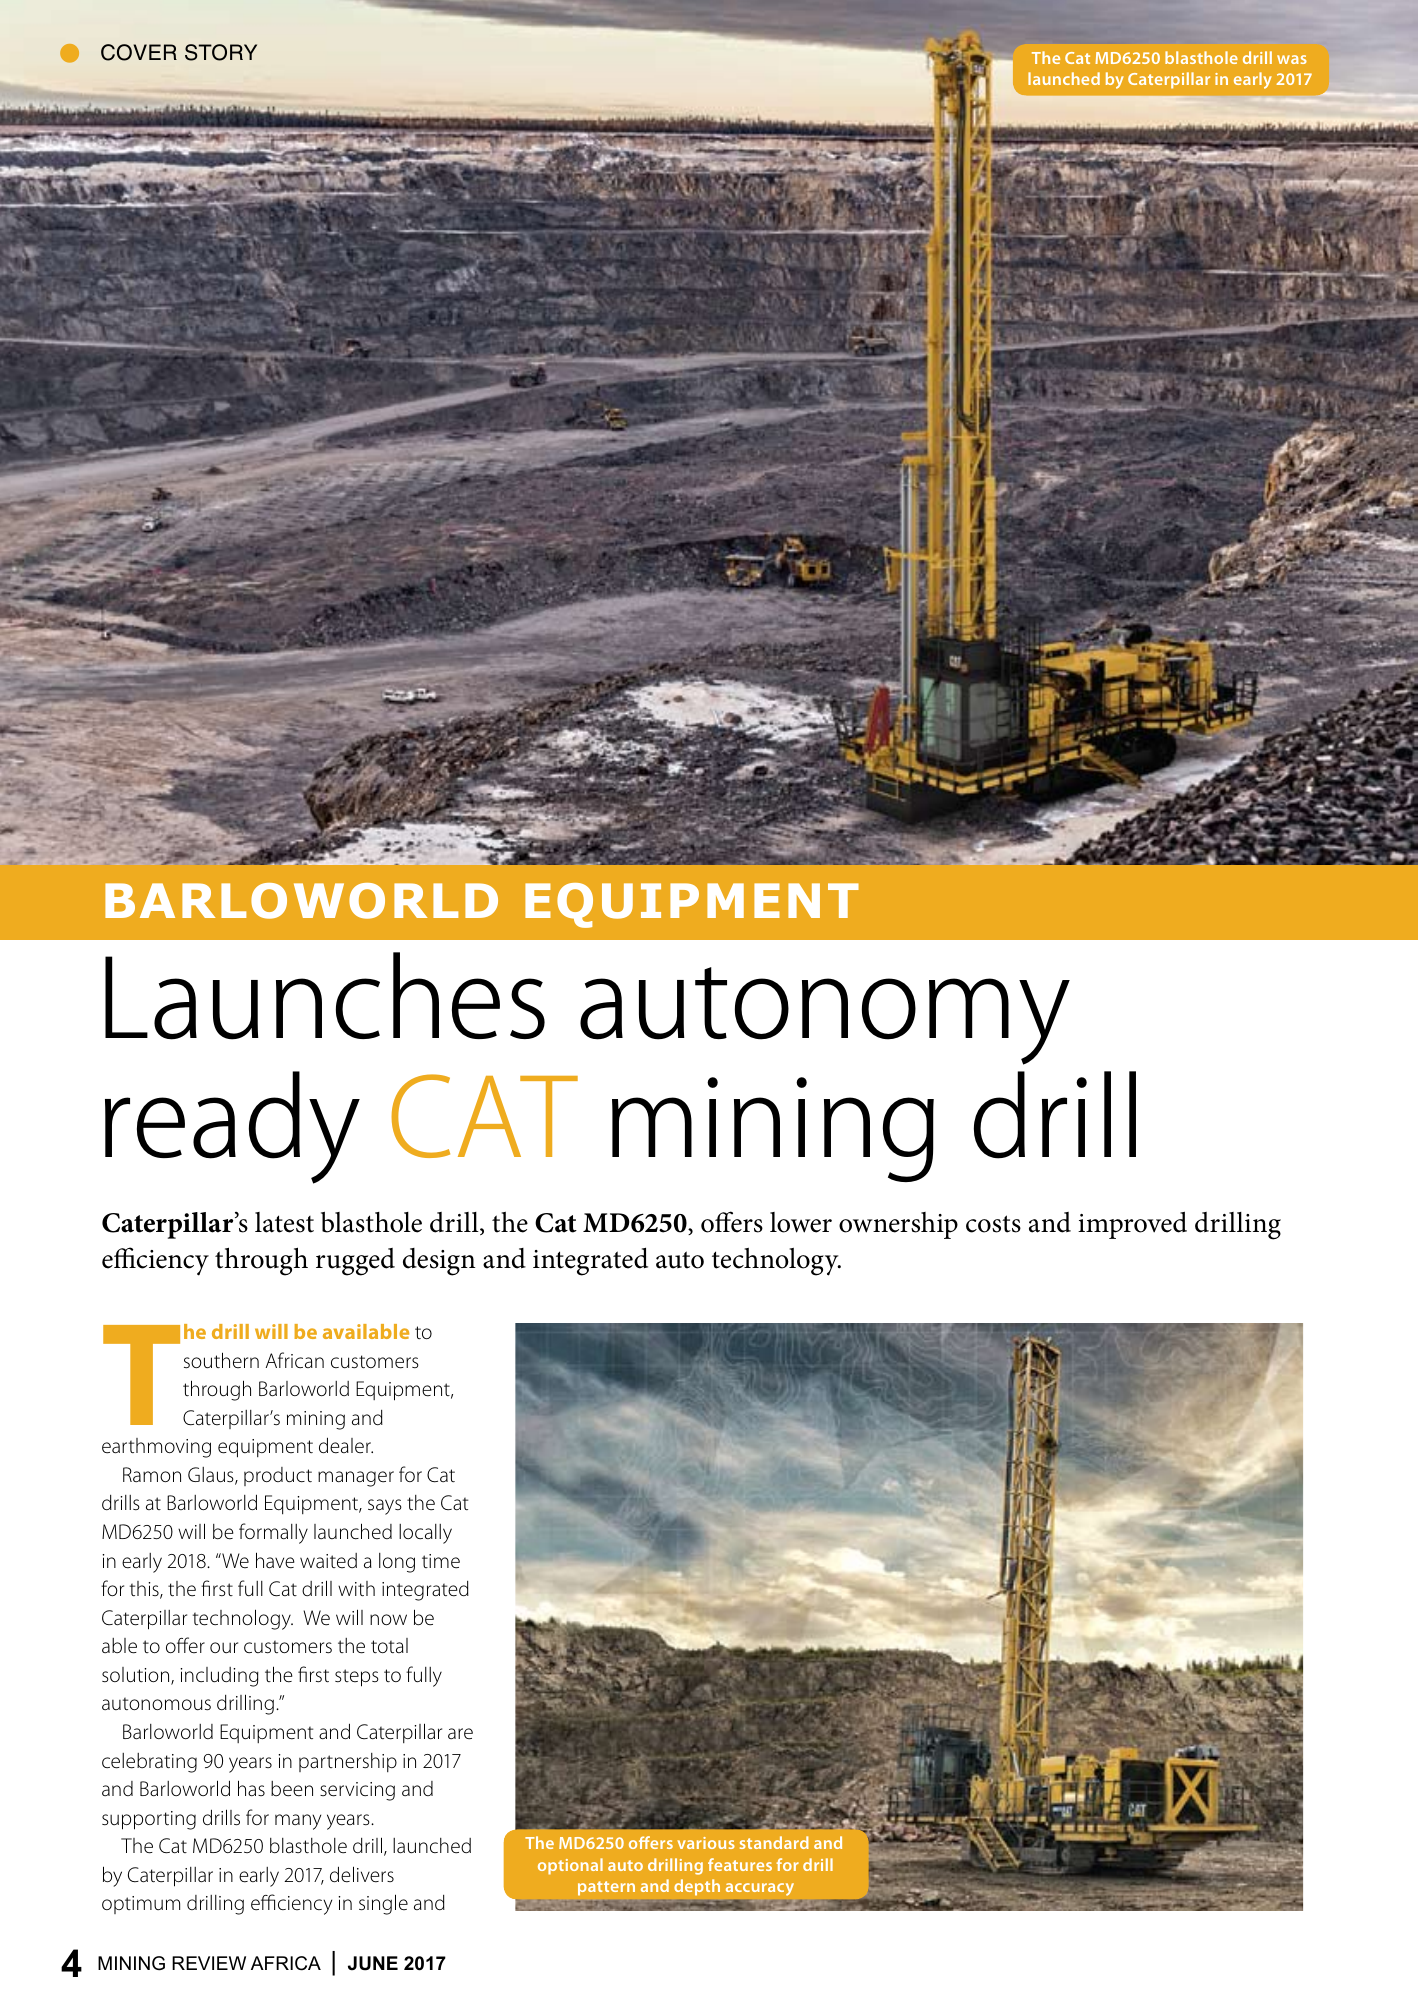  What do you see at coordinates (1292, 59) in the screenshot?
I see `was` at bounding box center [1292, 59].
